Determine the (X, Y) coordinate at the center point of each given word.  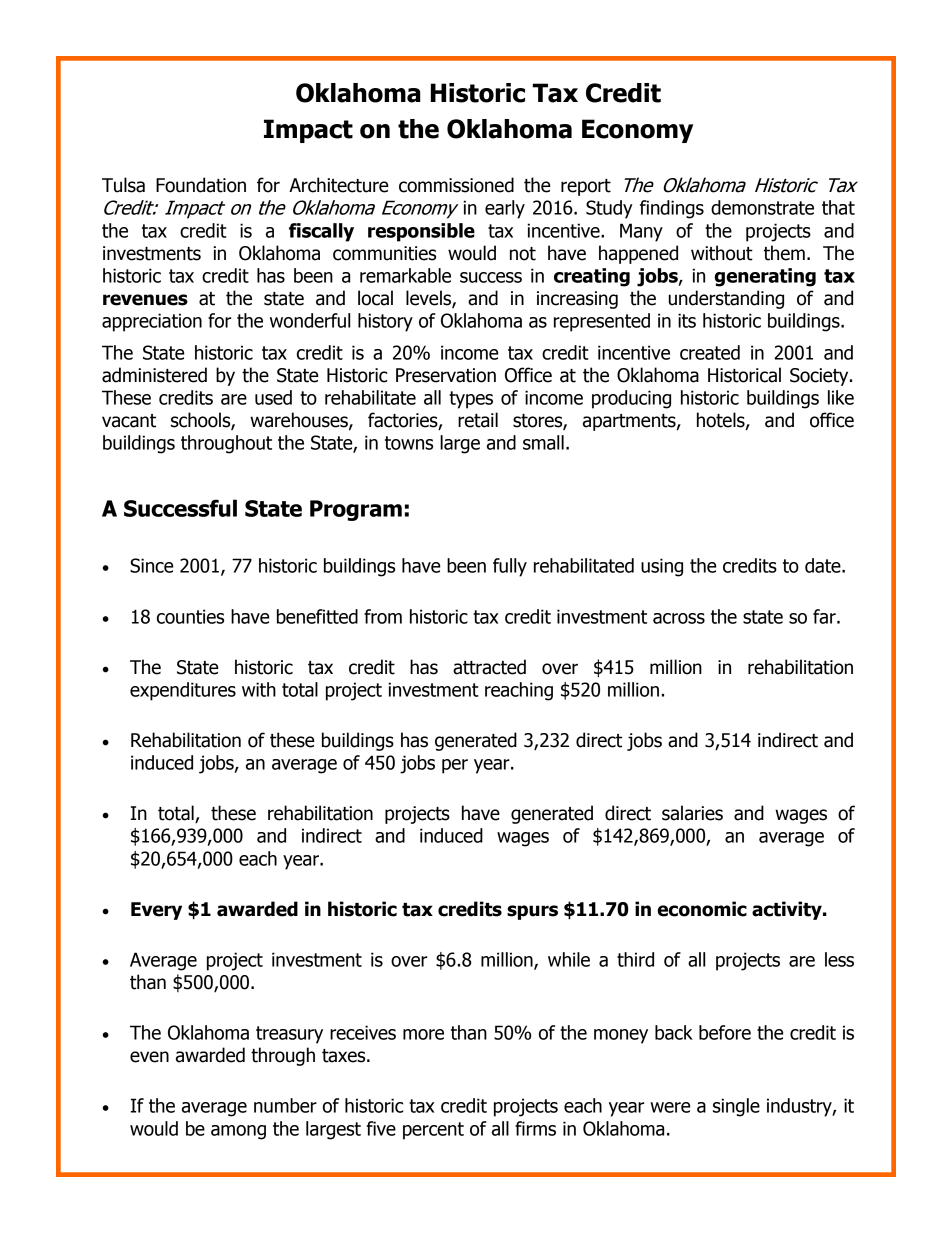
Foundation (201, 185)
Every (156, 911)
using (662, 567)
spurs (532, 912)
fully (510, 567)
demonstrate (762, 207)
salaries (692, 813)
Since (151, 565)
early (505, 209)
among (238, 1132)
